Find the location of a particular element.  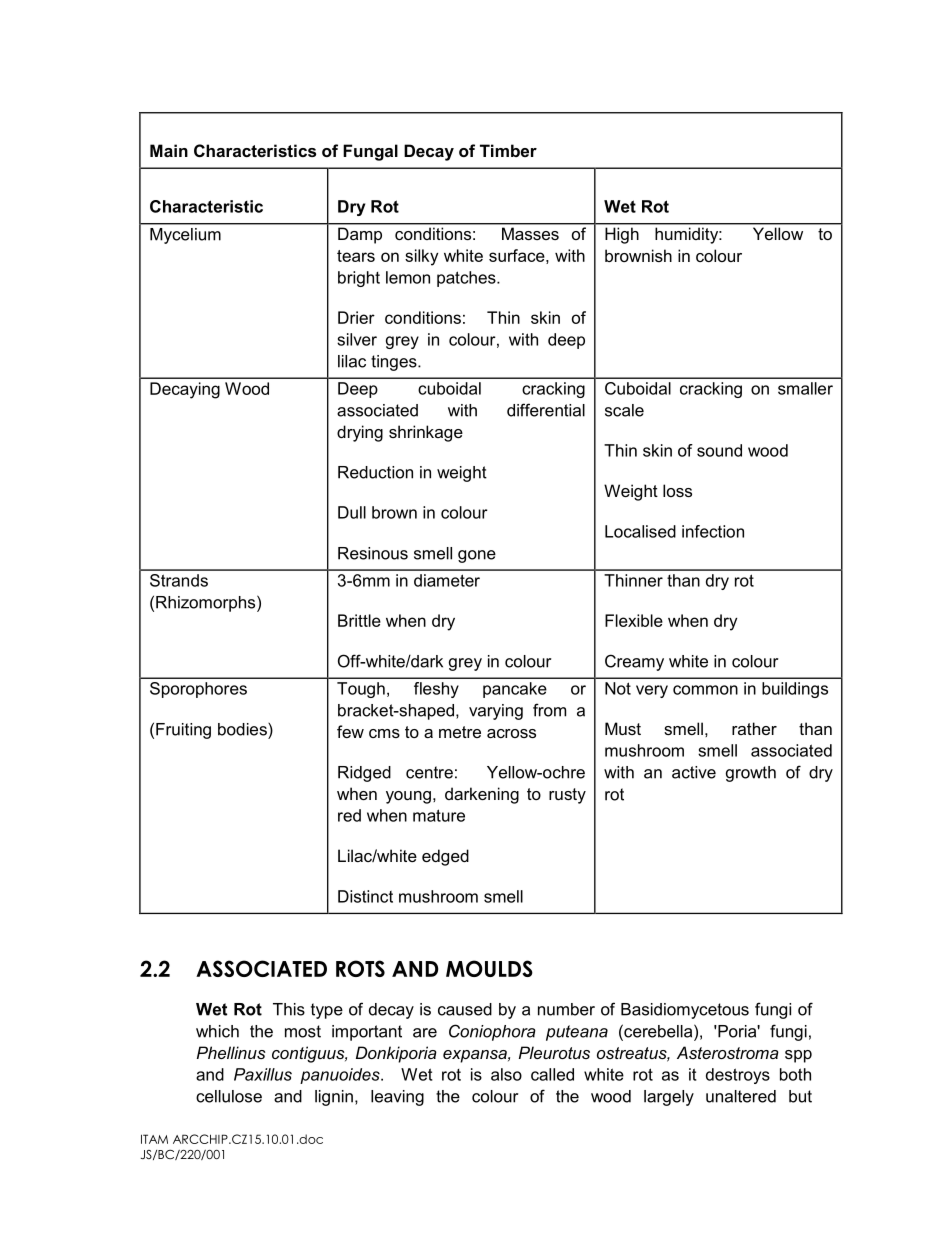

also is located at coordinates (506, 1074).
